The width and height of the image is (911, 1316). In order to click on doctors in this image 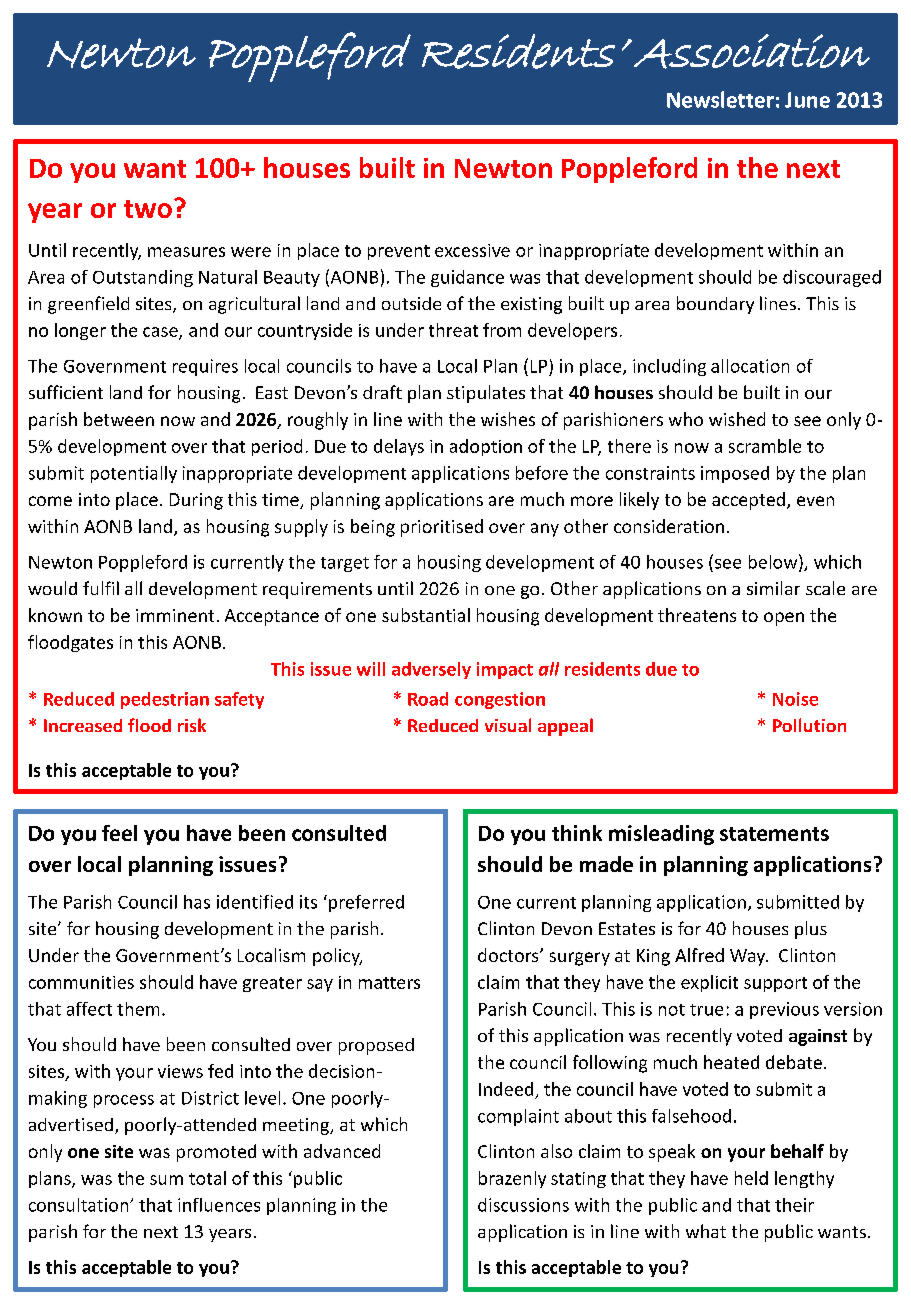, I will do `click(509, 955)`.
